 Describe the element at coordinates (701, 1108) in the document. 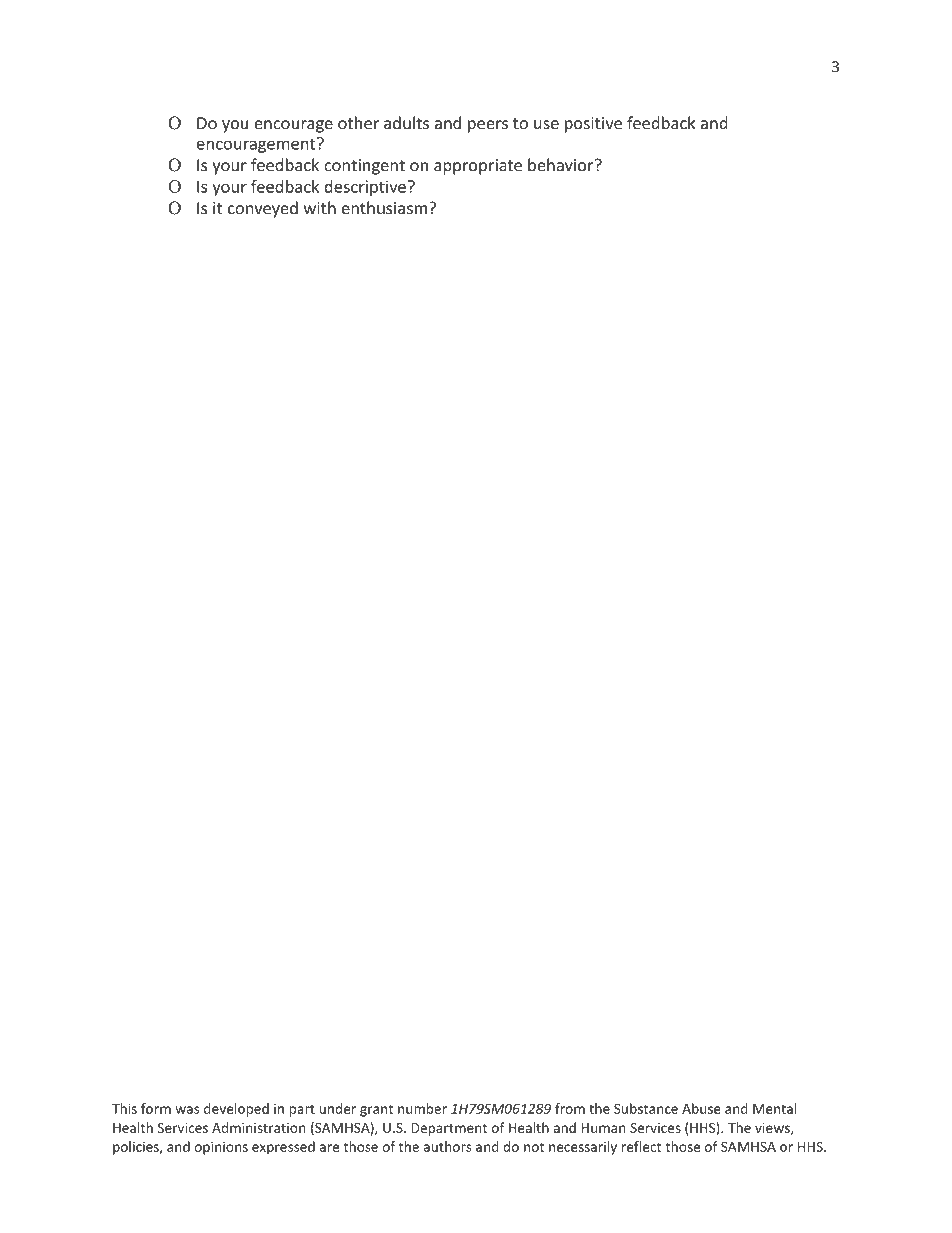

I see `Abuse` at that location.
